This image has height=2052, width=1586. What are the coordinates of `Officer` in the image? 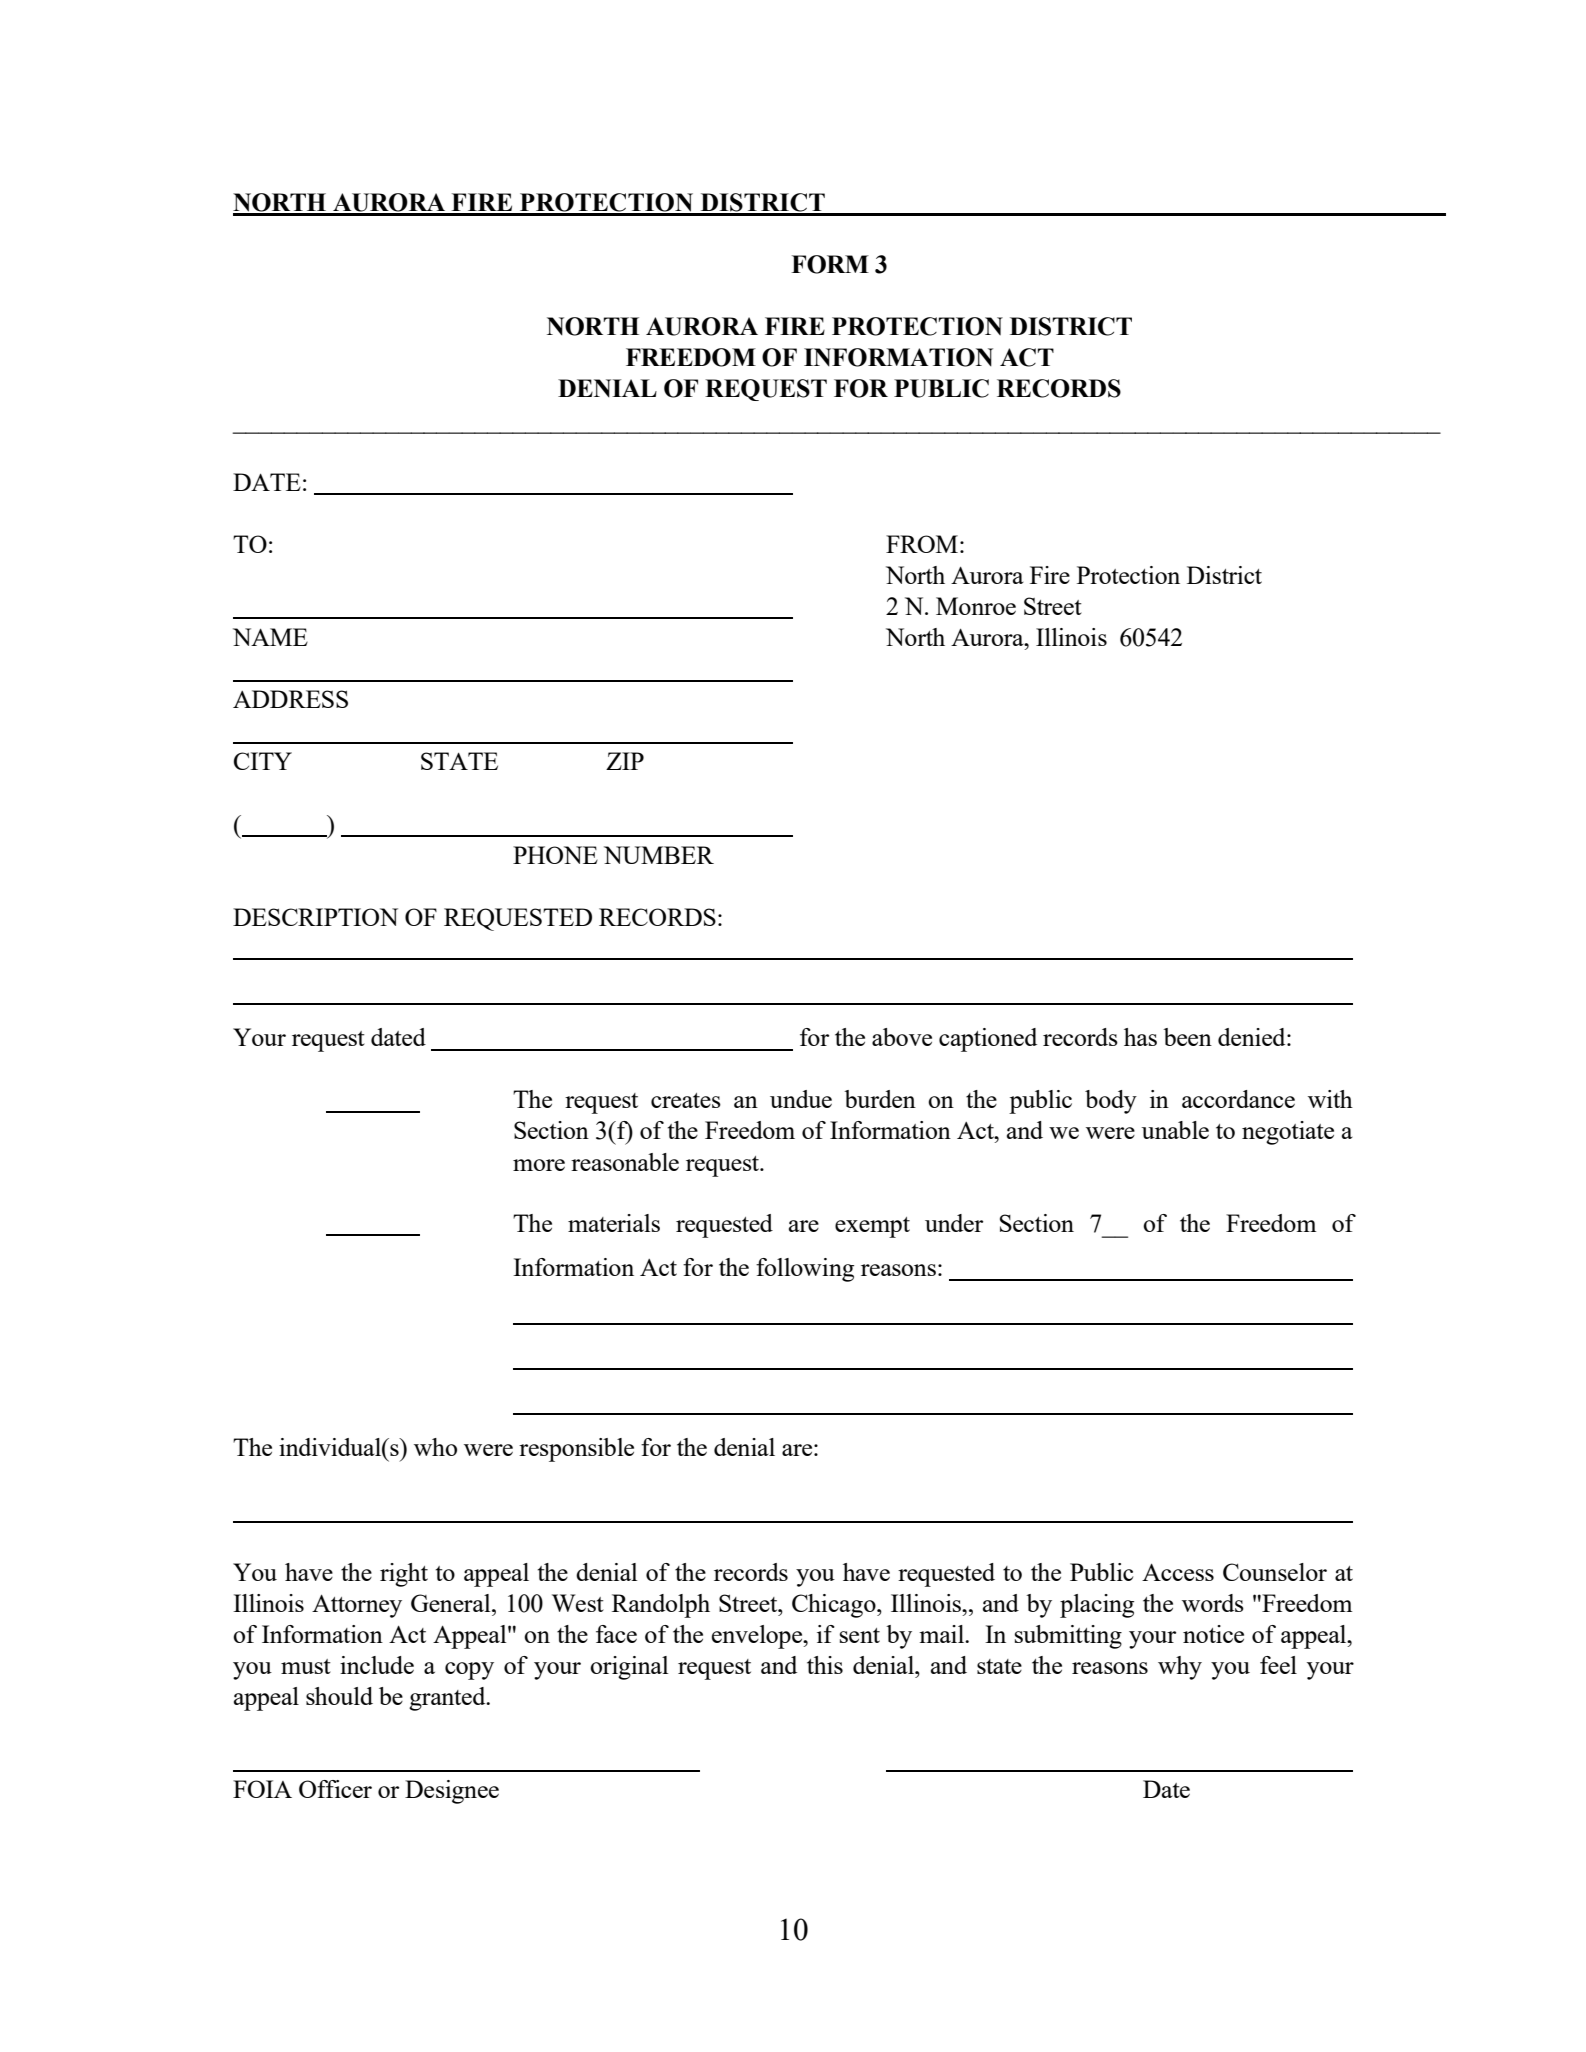 It's located at (335, 1789).
